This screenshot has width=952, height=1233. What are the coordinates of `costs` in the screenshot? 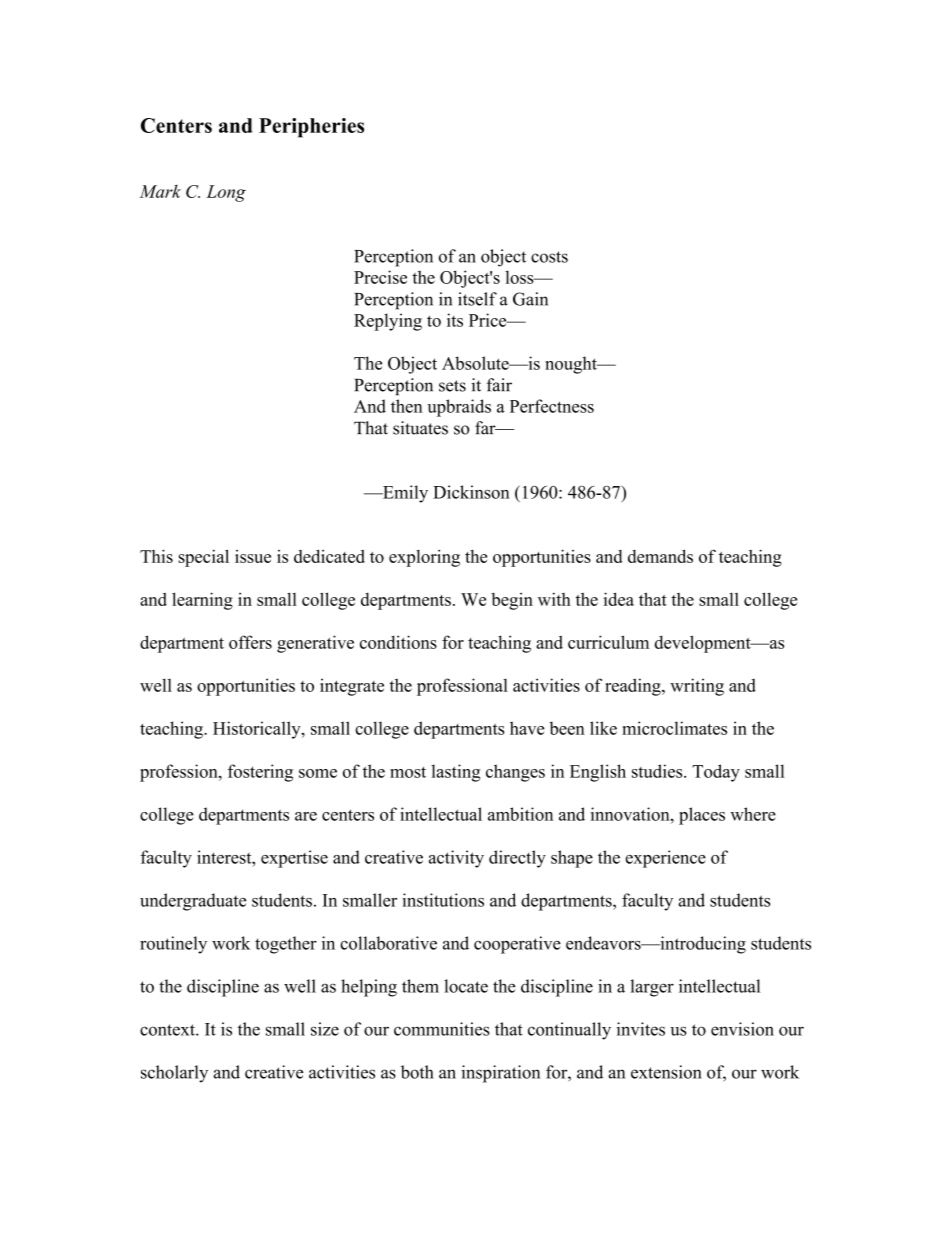 It's located at (549, 257).
